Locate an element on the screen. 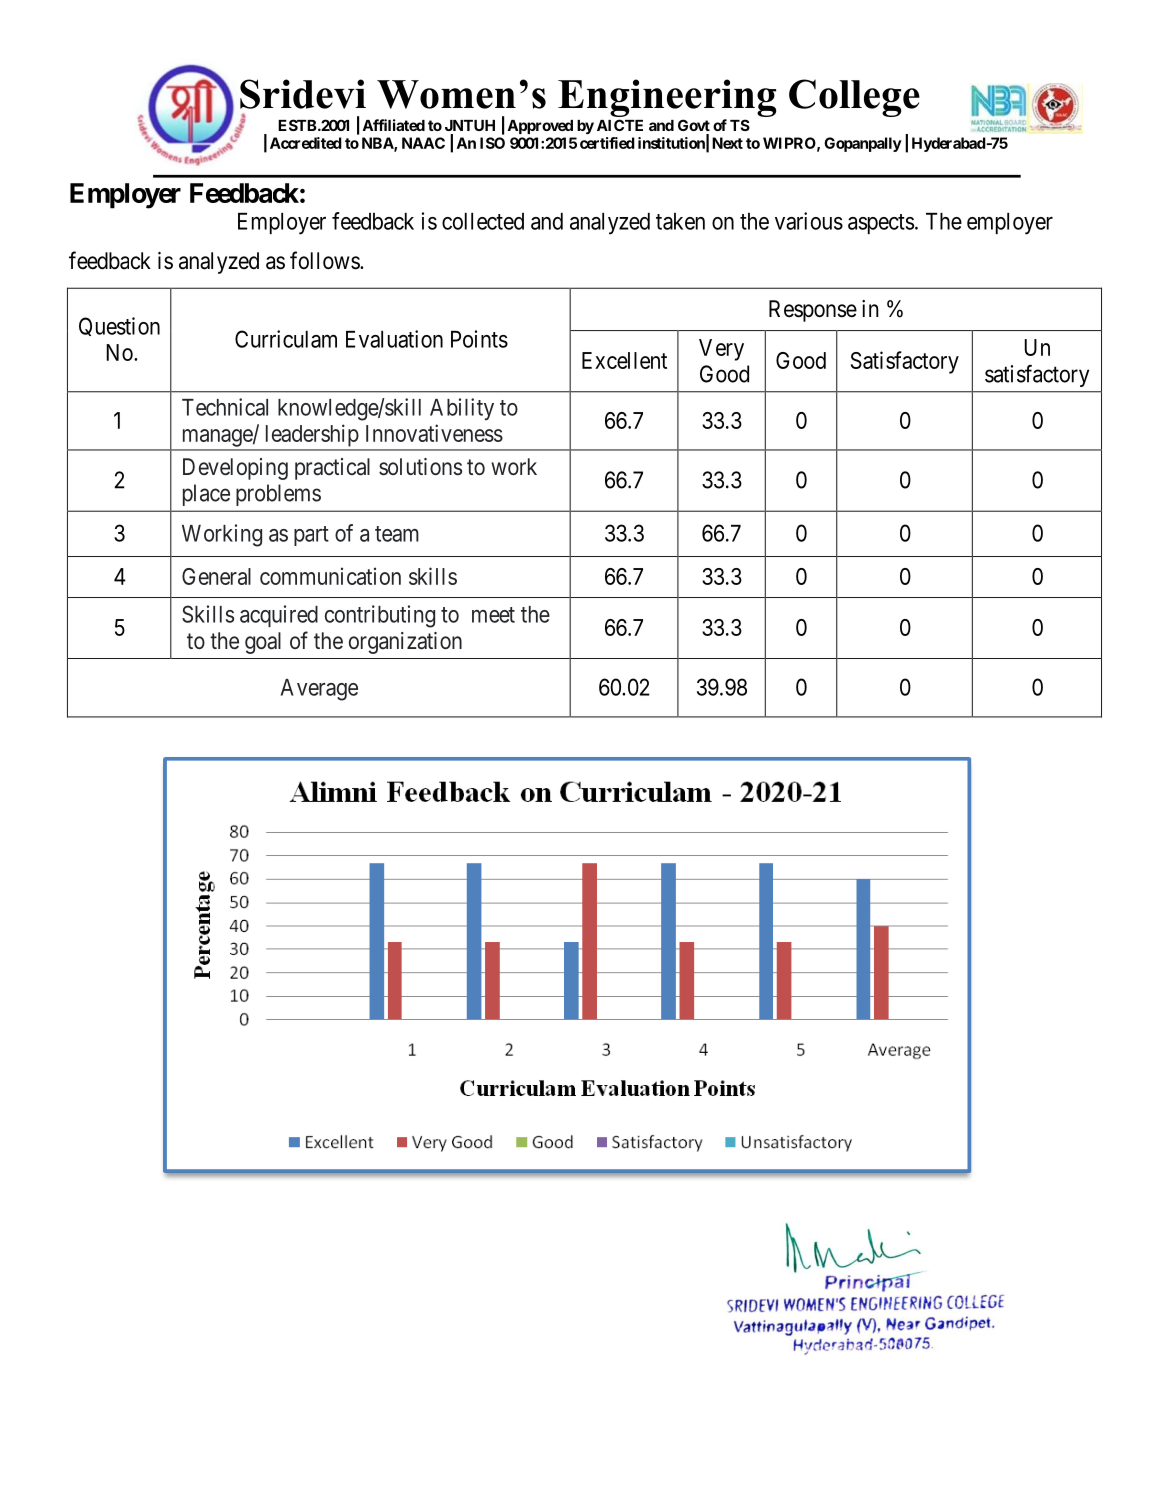 Image resolution: width=1169 pixels, height=1512 pixels. organization is located at coordinates (405, 643).
